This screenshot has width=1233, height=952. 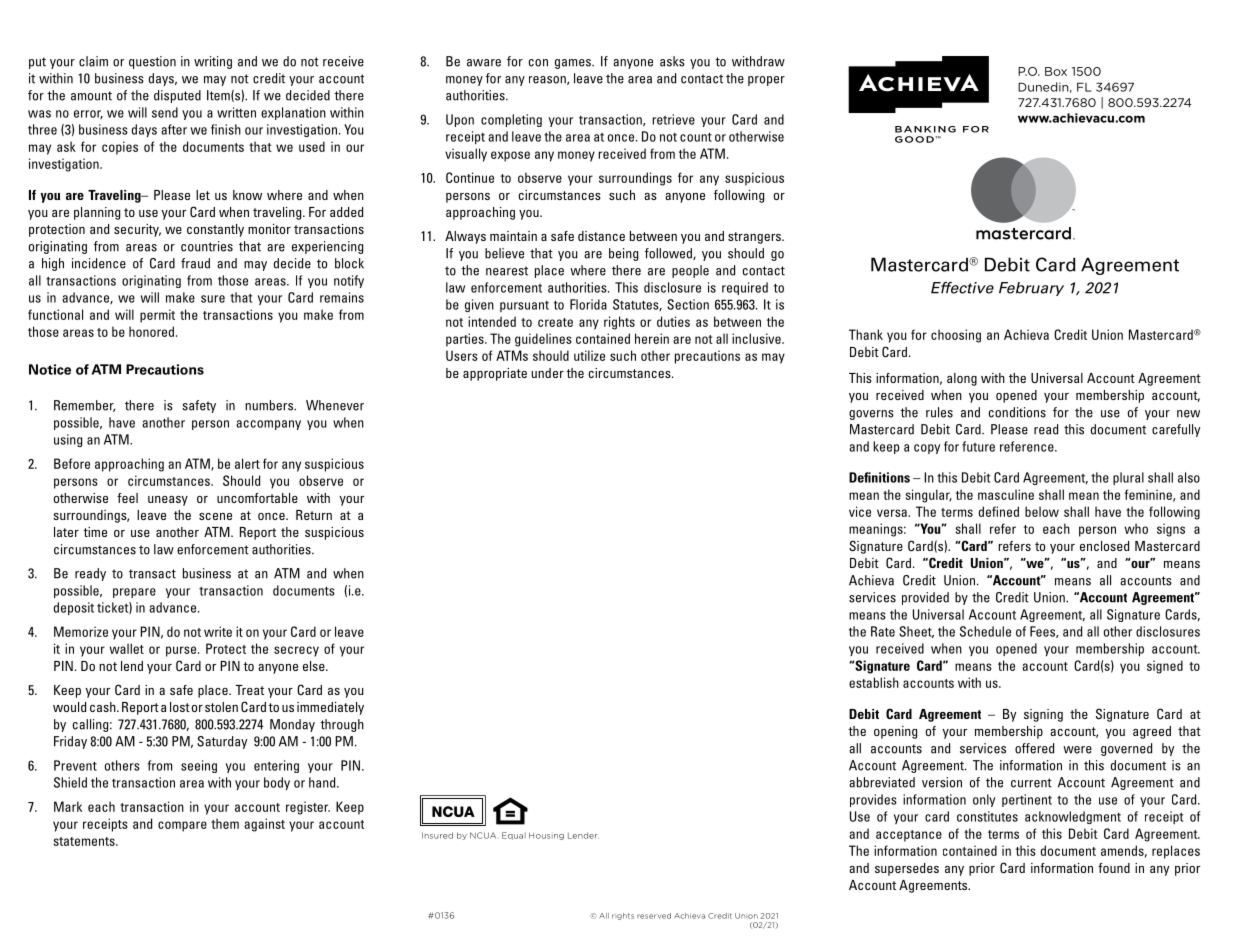 I want to click on Definitions, so click(x=879, y=477).
